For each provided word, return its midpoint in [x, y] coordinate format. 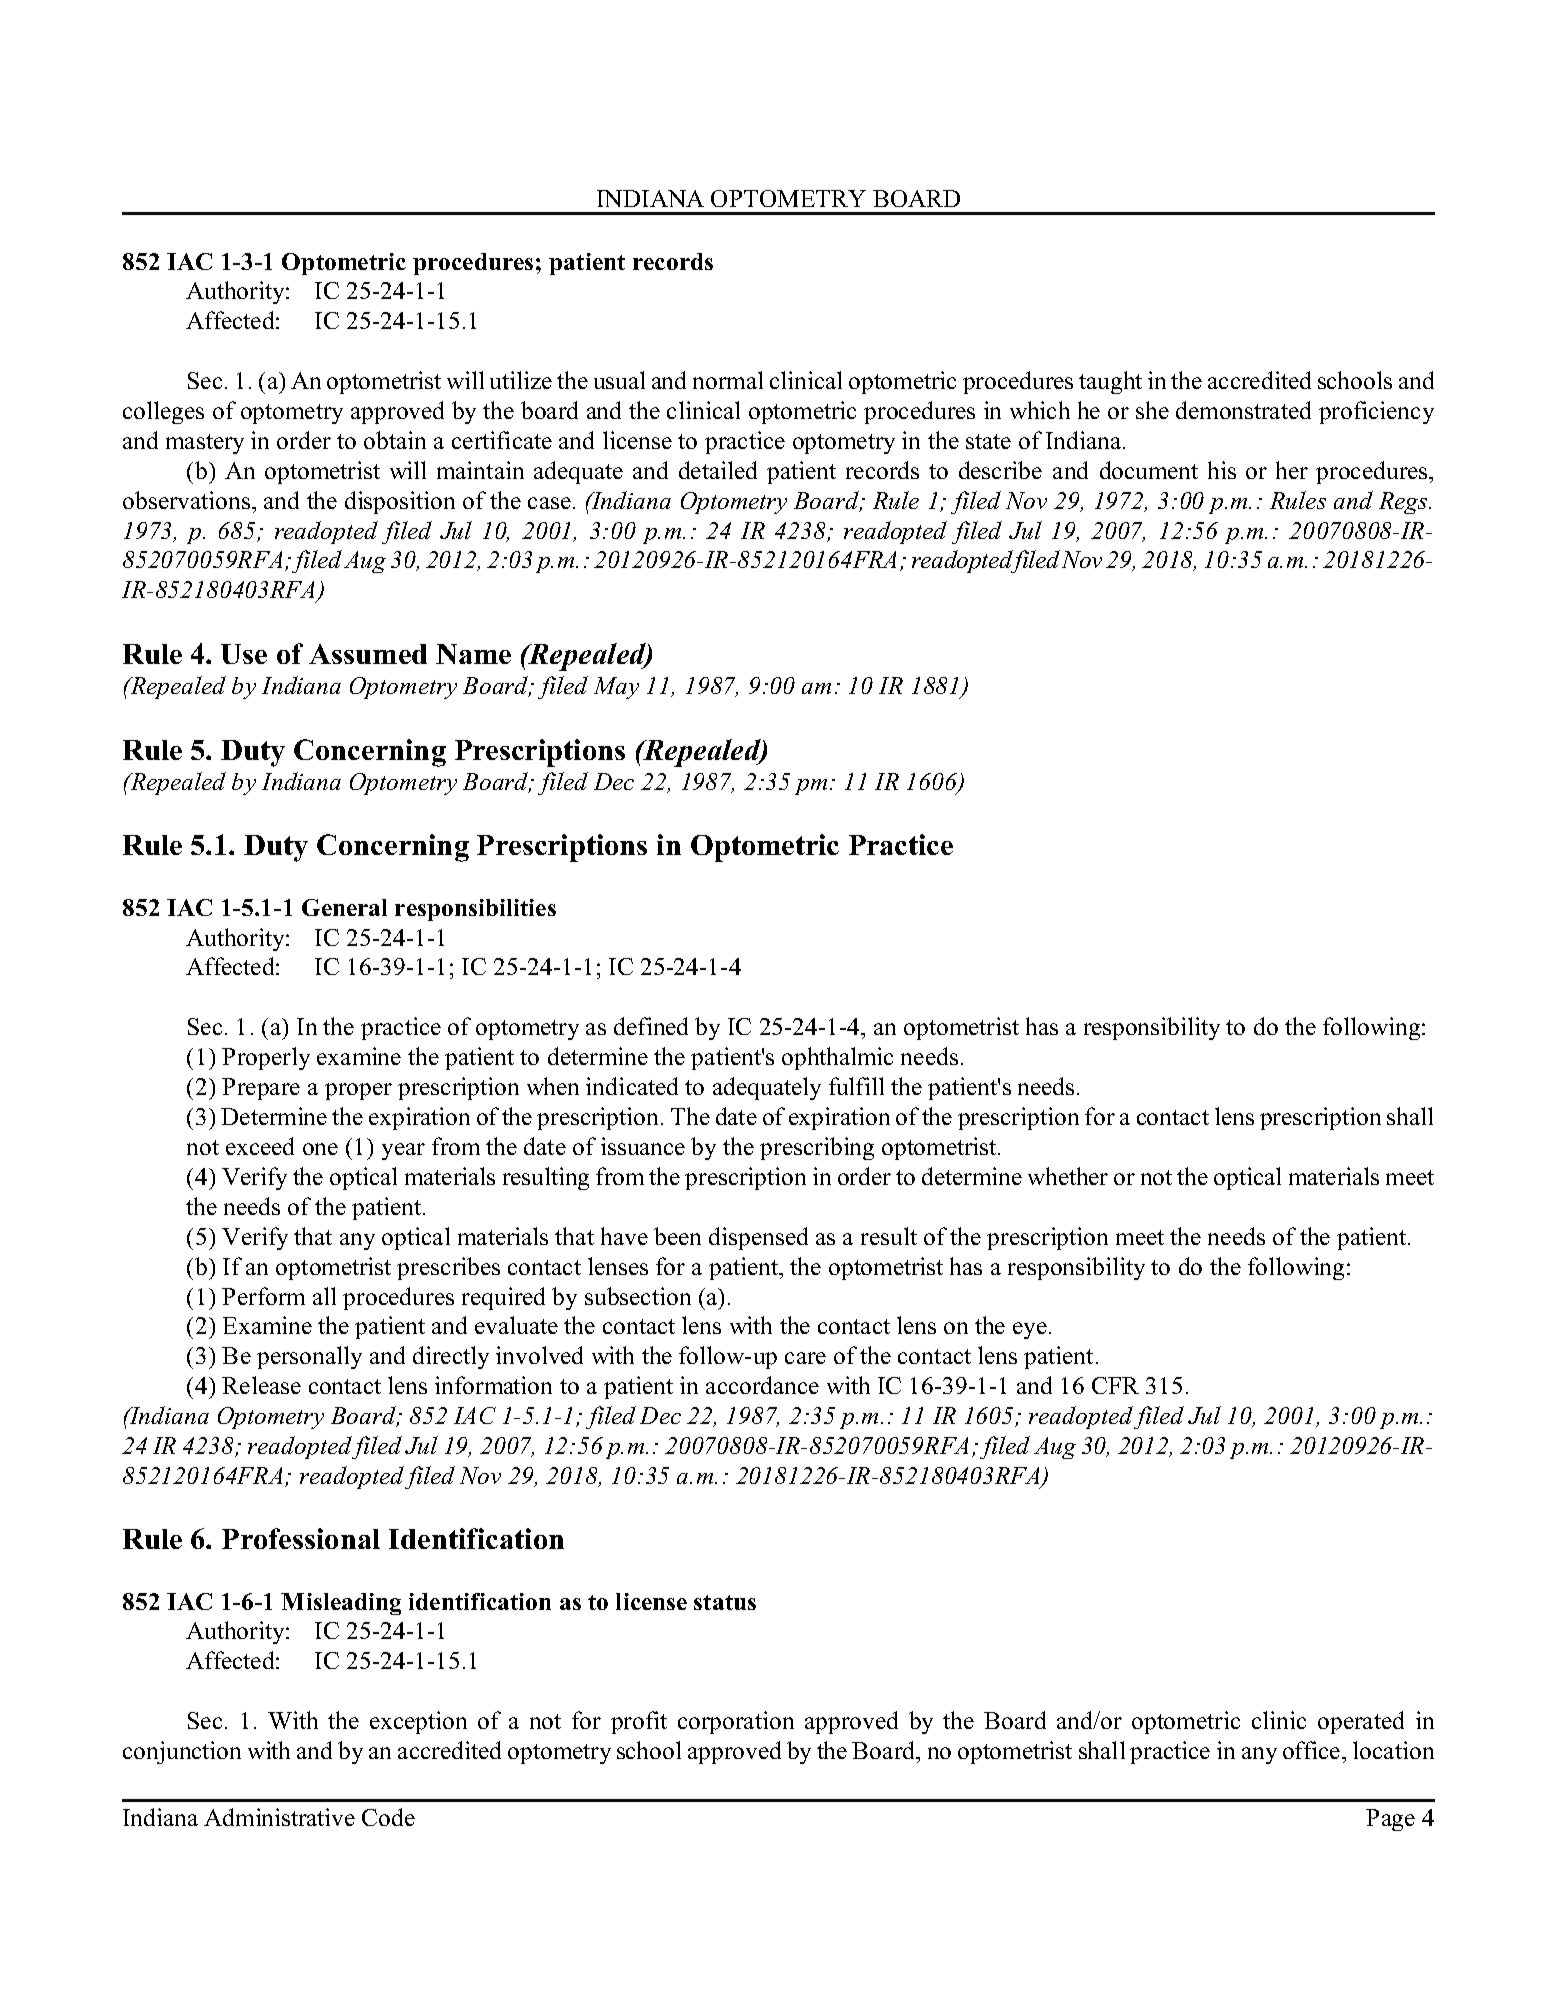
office [1311, 1750]
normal [728, 380]
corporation [736, 1722]
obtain [395, 440]
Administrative [279, 1817]
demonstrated [1243, 410]
